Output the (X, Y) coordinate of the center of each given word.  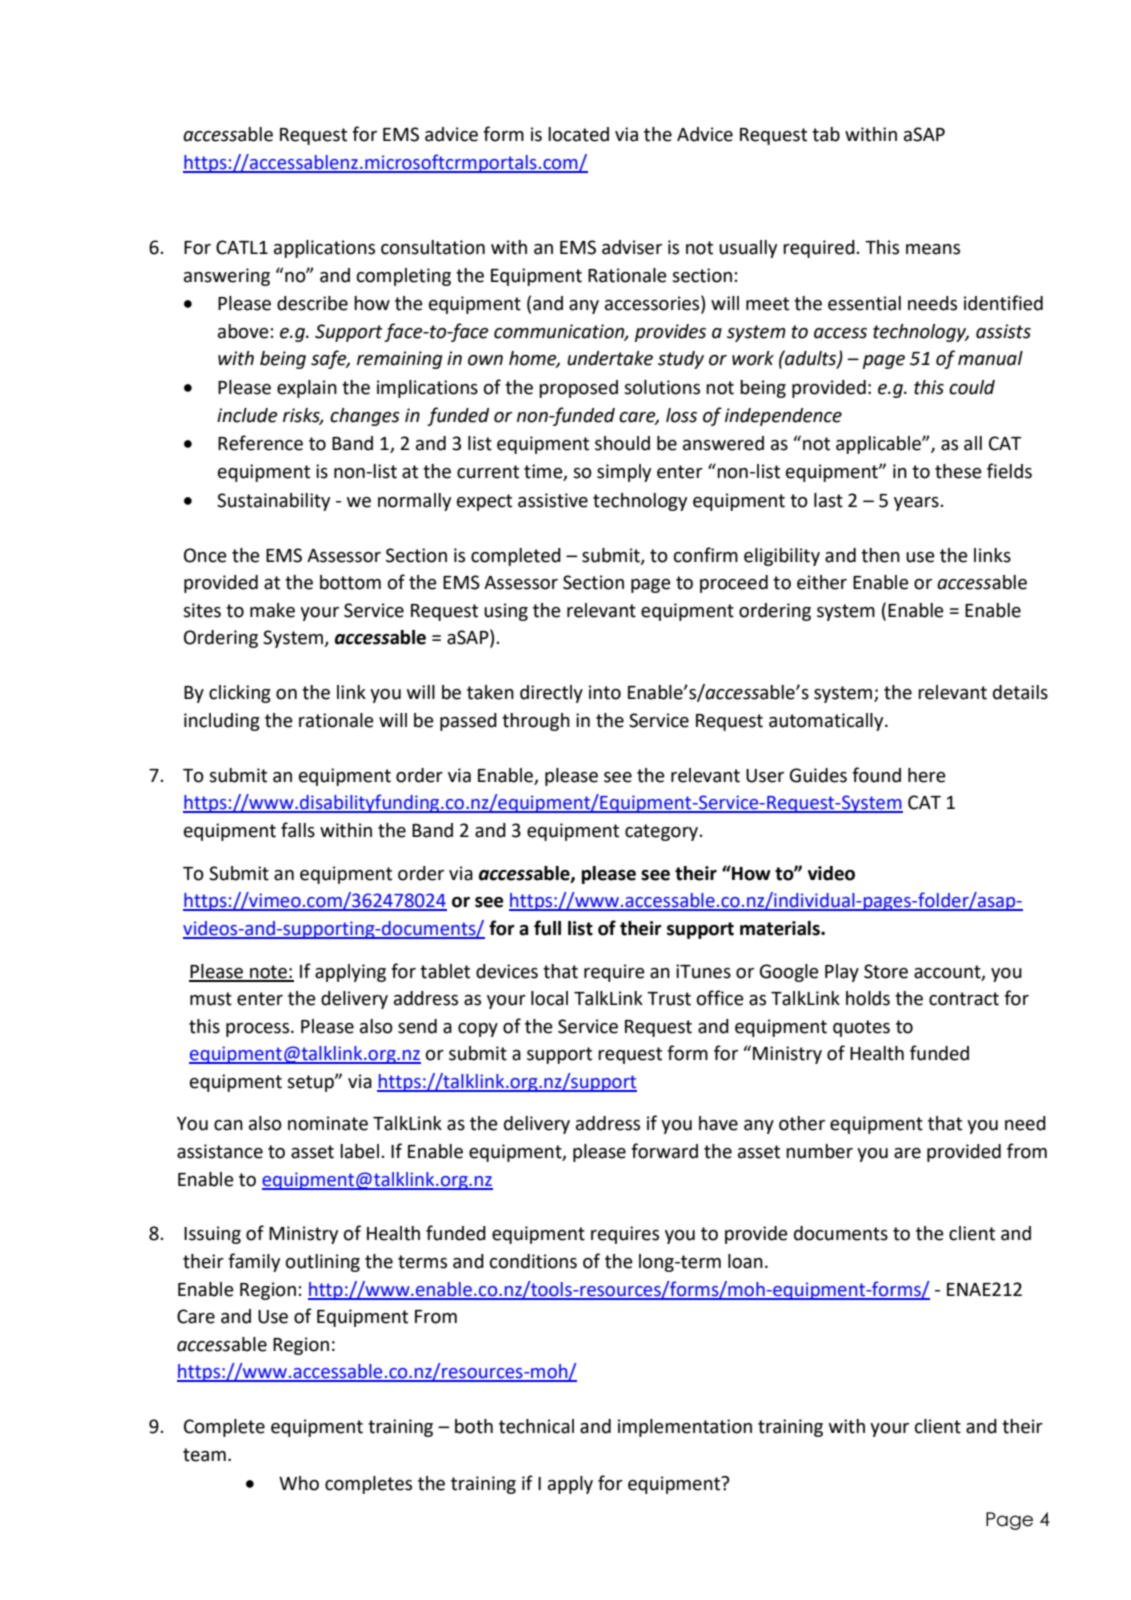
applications (324, 249)
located (578, 134)
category (661, 832)
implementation (685, 1428)
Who (299, 1483)
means (933, 249)
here (927, 775)
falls (298, 830)
